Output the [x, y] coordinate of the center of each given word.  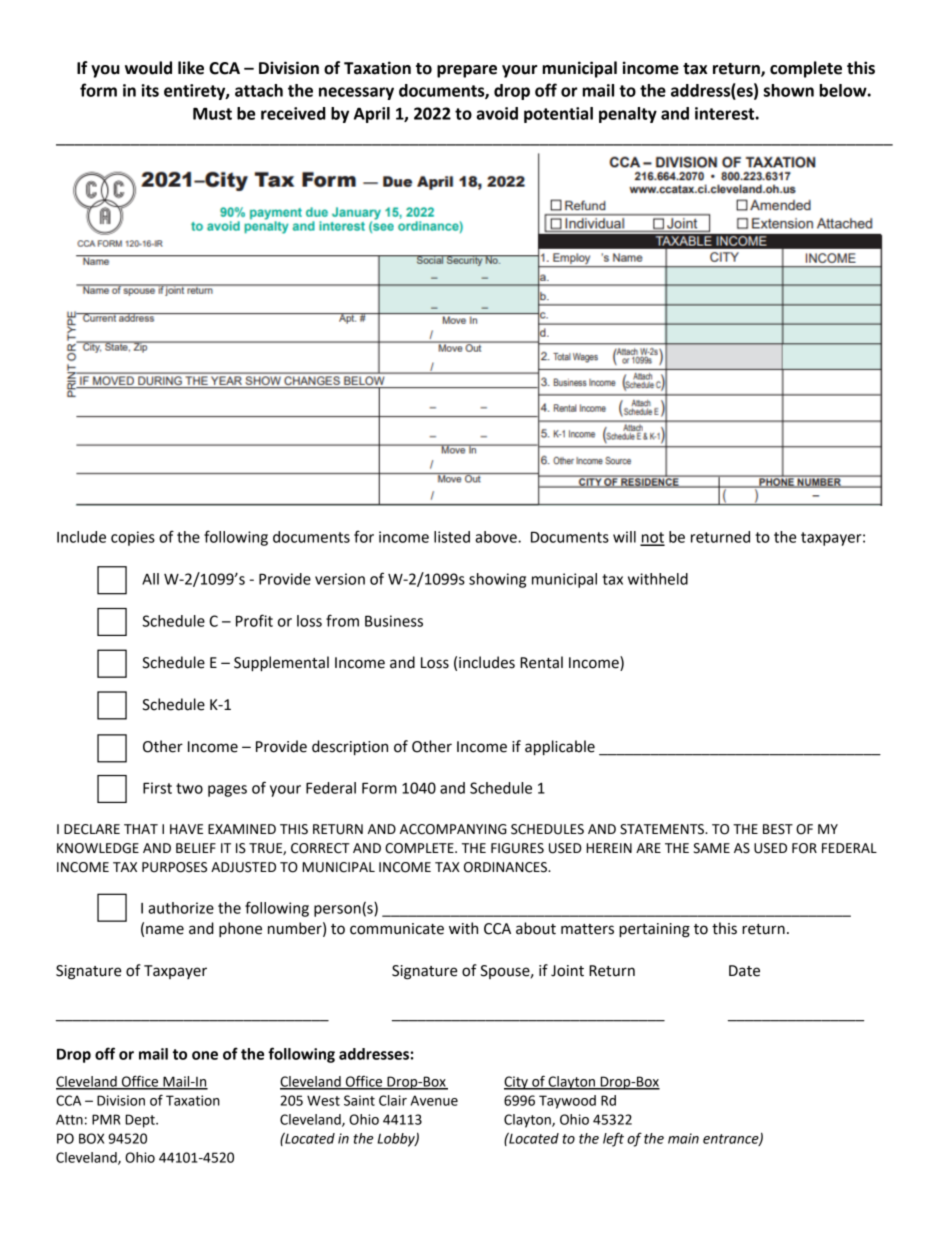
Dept [141, 1121]
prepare [467, 71]
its [150, 90]
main [683, 1138]
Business [394, 621]
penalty [628, 115]
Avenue [434, 1100]
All [150, 579]
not [652, 538]
